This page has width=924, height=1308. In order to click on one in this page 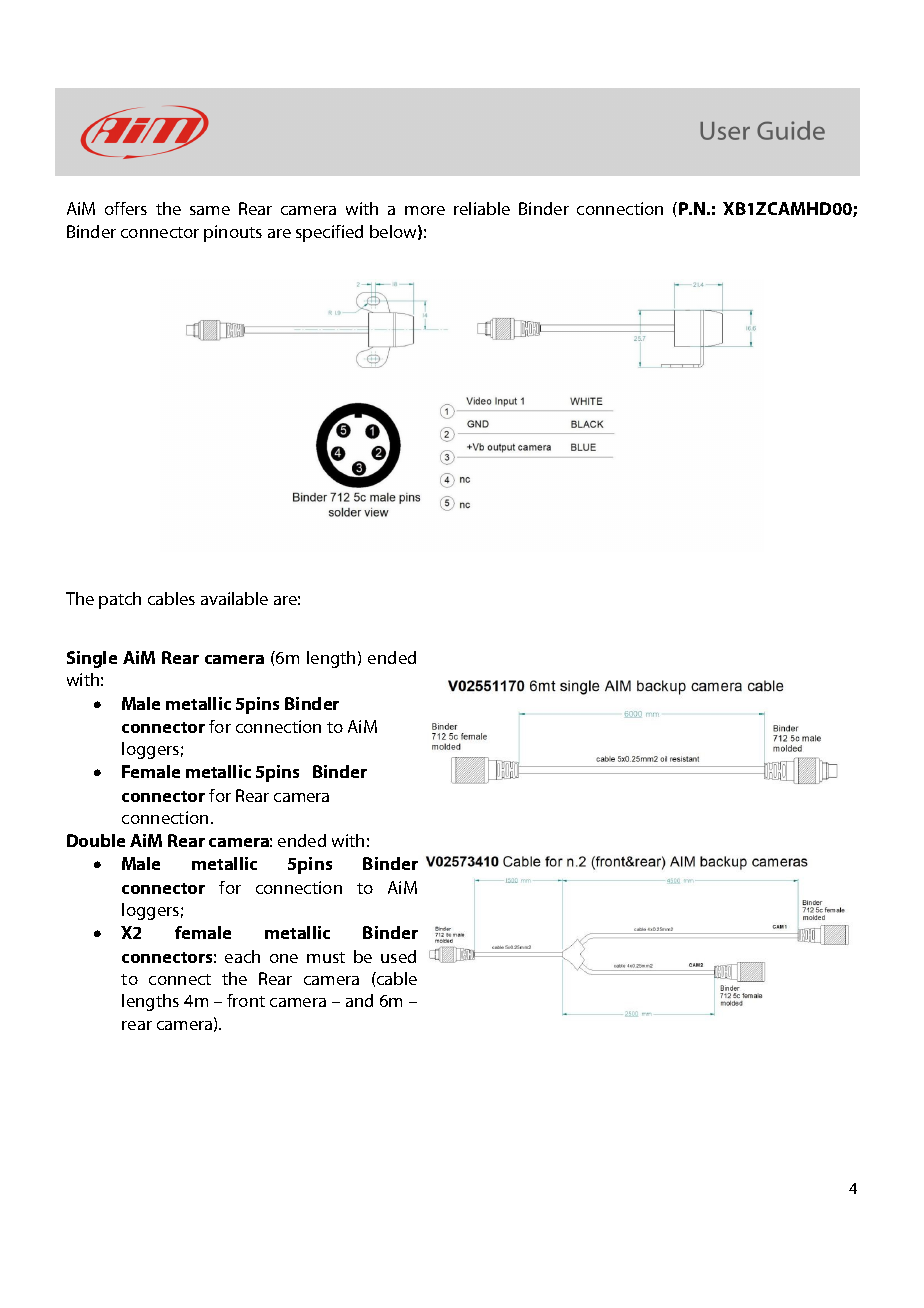, I will do `click(284, 958)`.
